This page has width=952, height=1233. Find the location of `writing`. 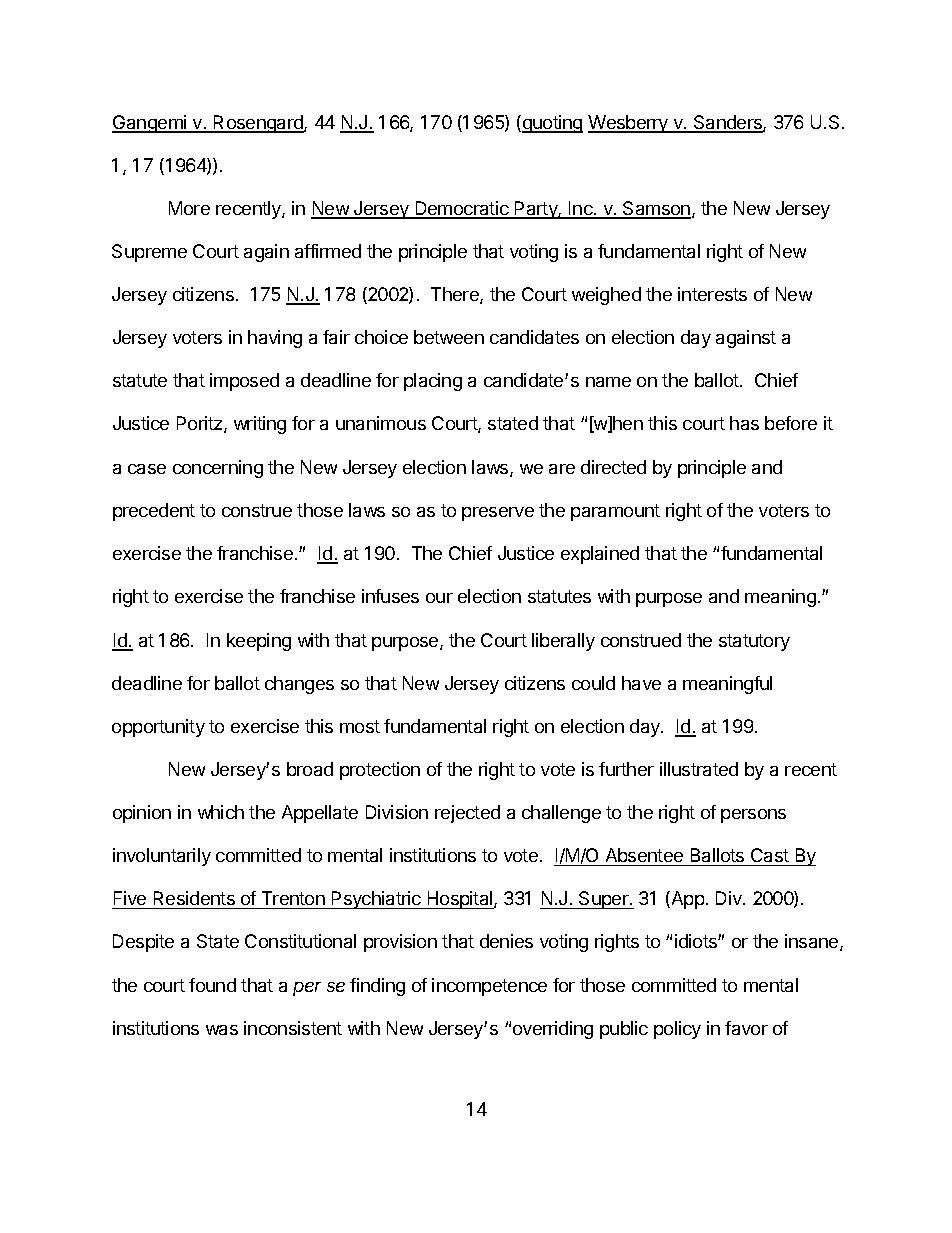

writing is located at coordinates (260, 425).
